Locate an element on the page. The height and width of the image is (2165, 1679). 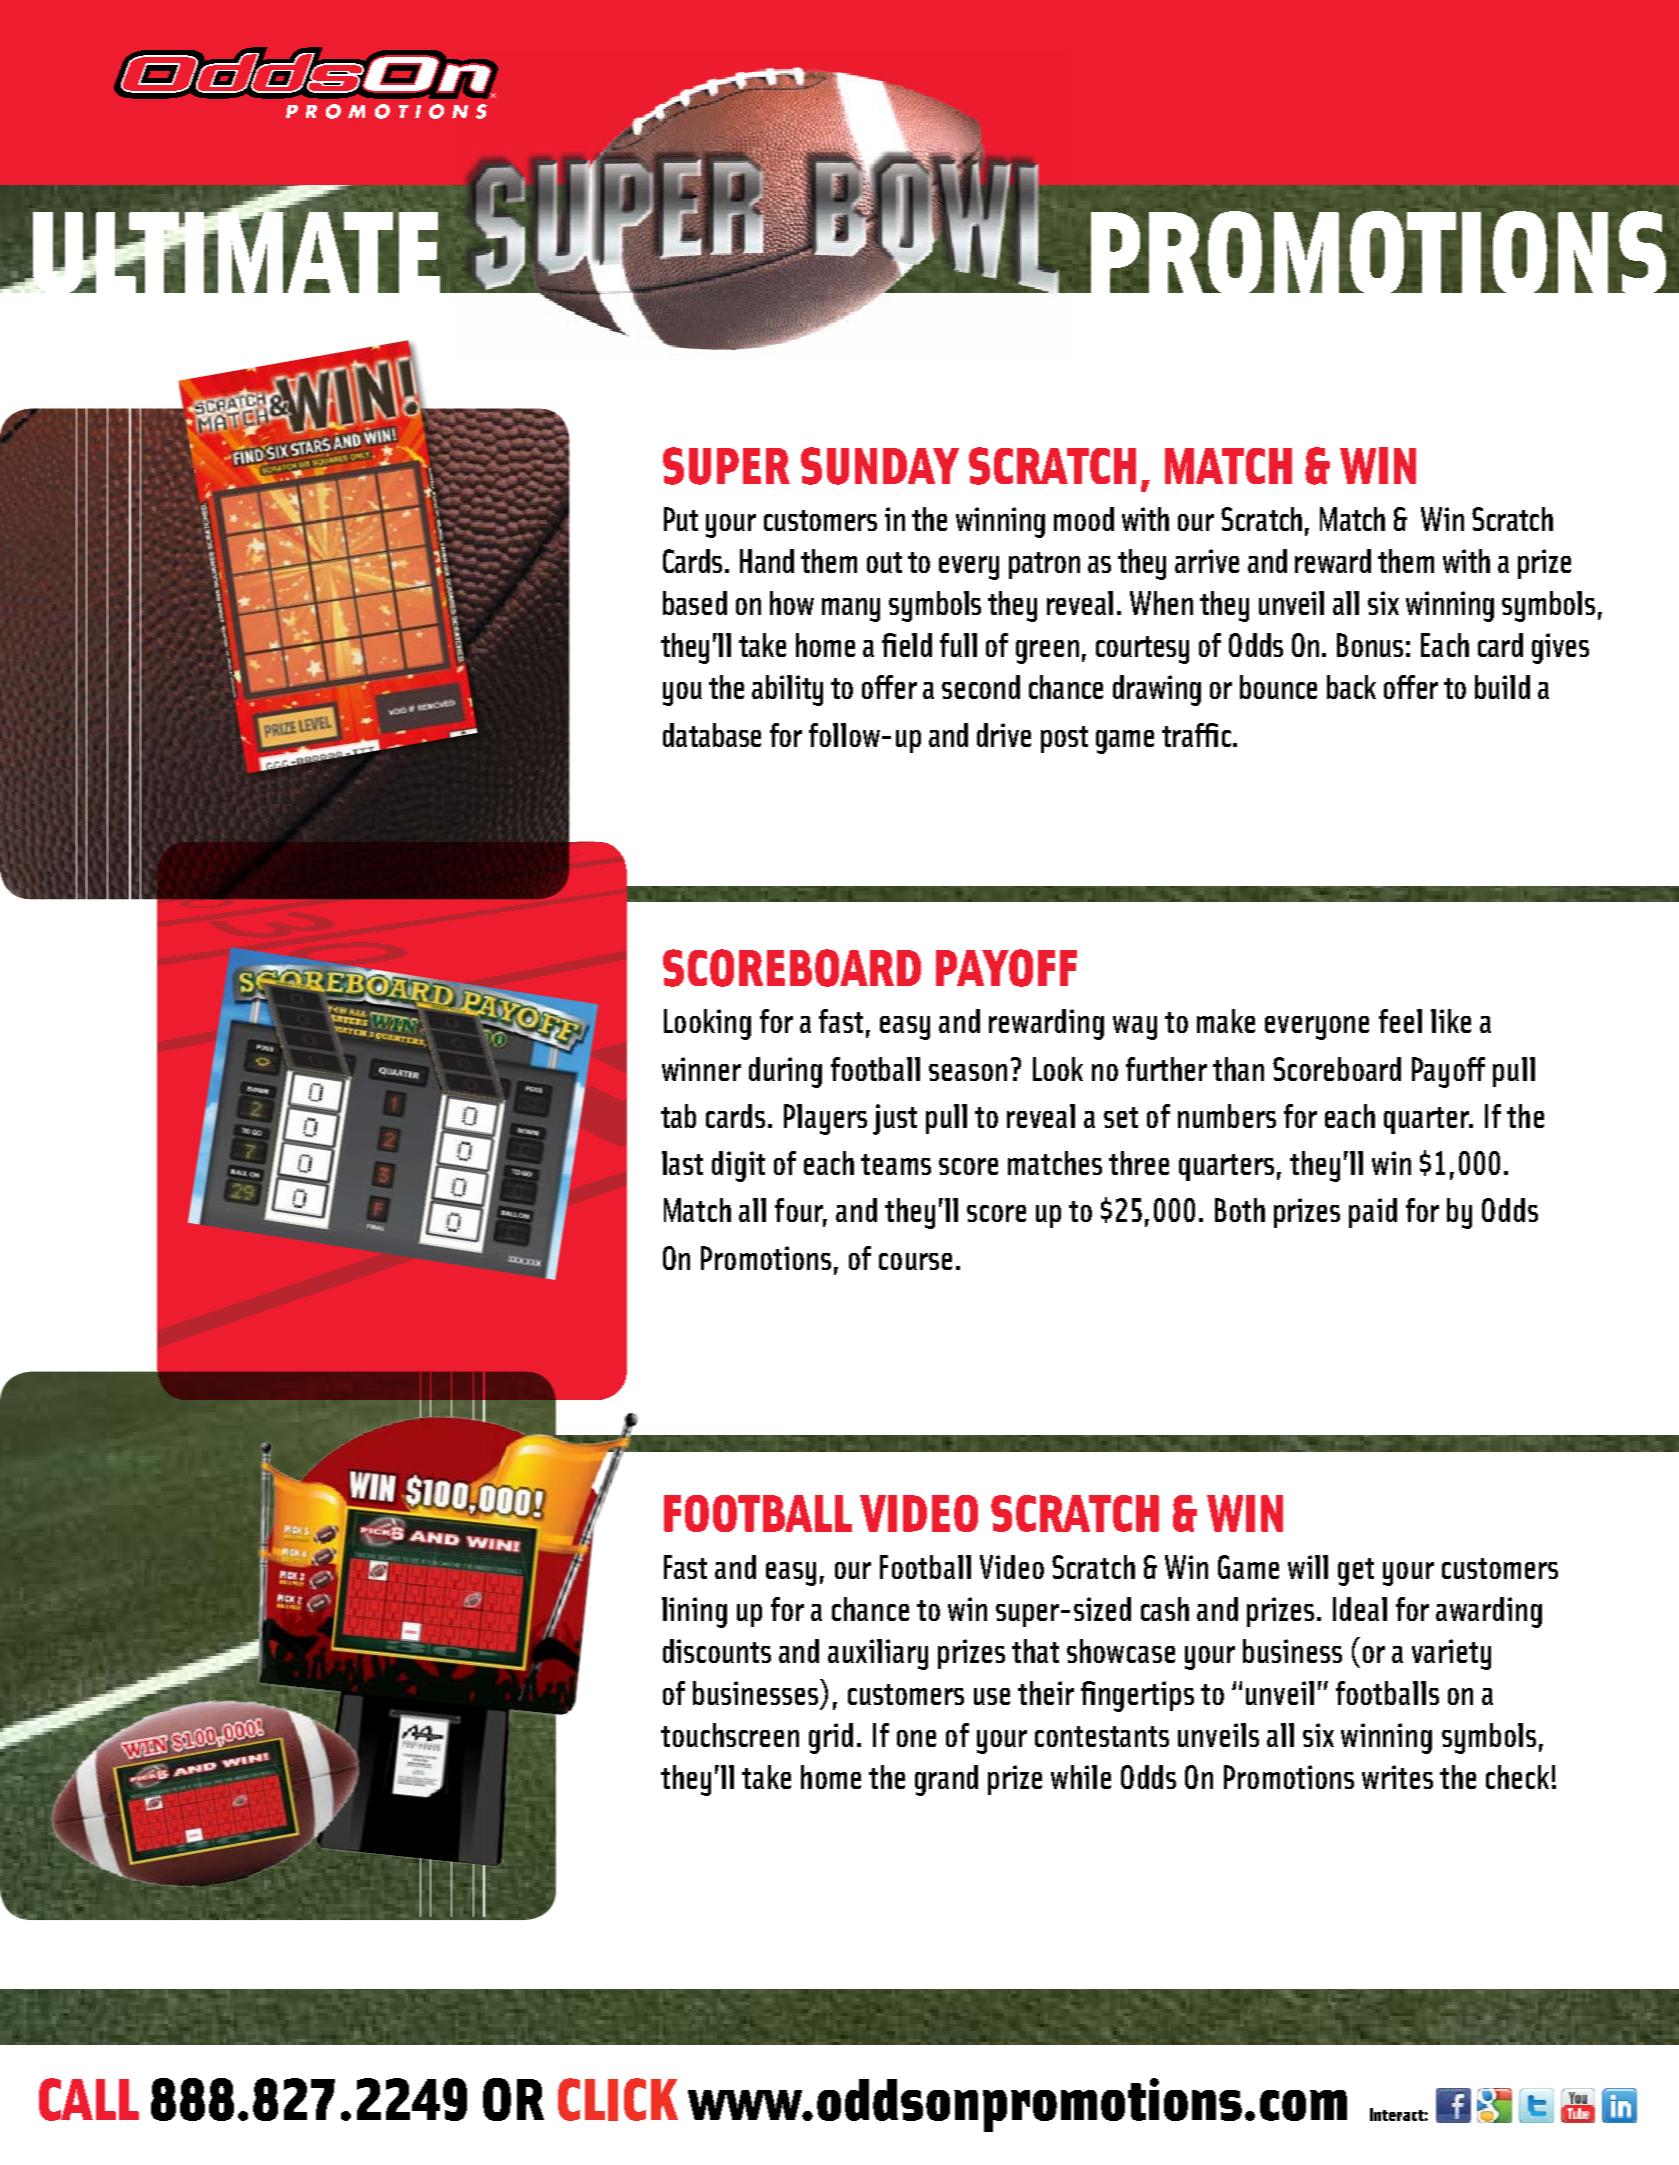
CALL is located at coordinates (89, 2099).
